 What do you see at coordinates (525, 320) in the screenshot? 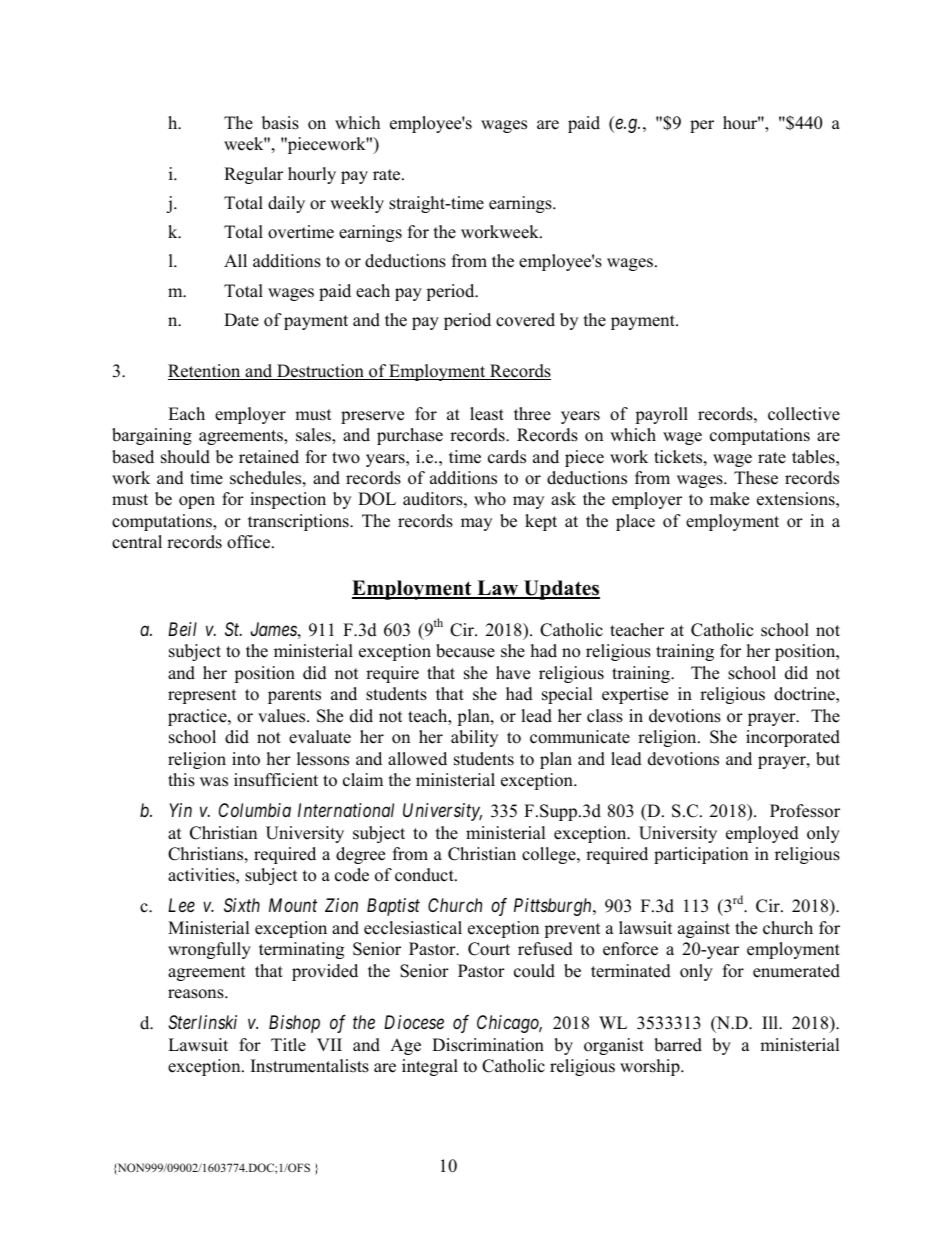
I see `covered` at bounding box center [525, 320].
